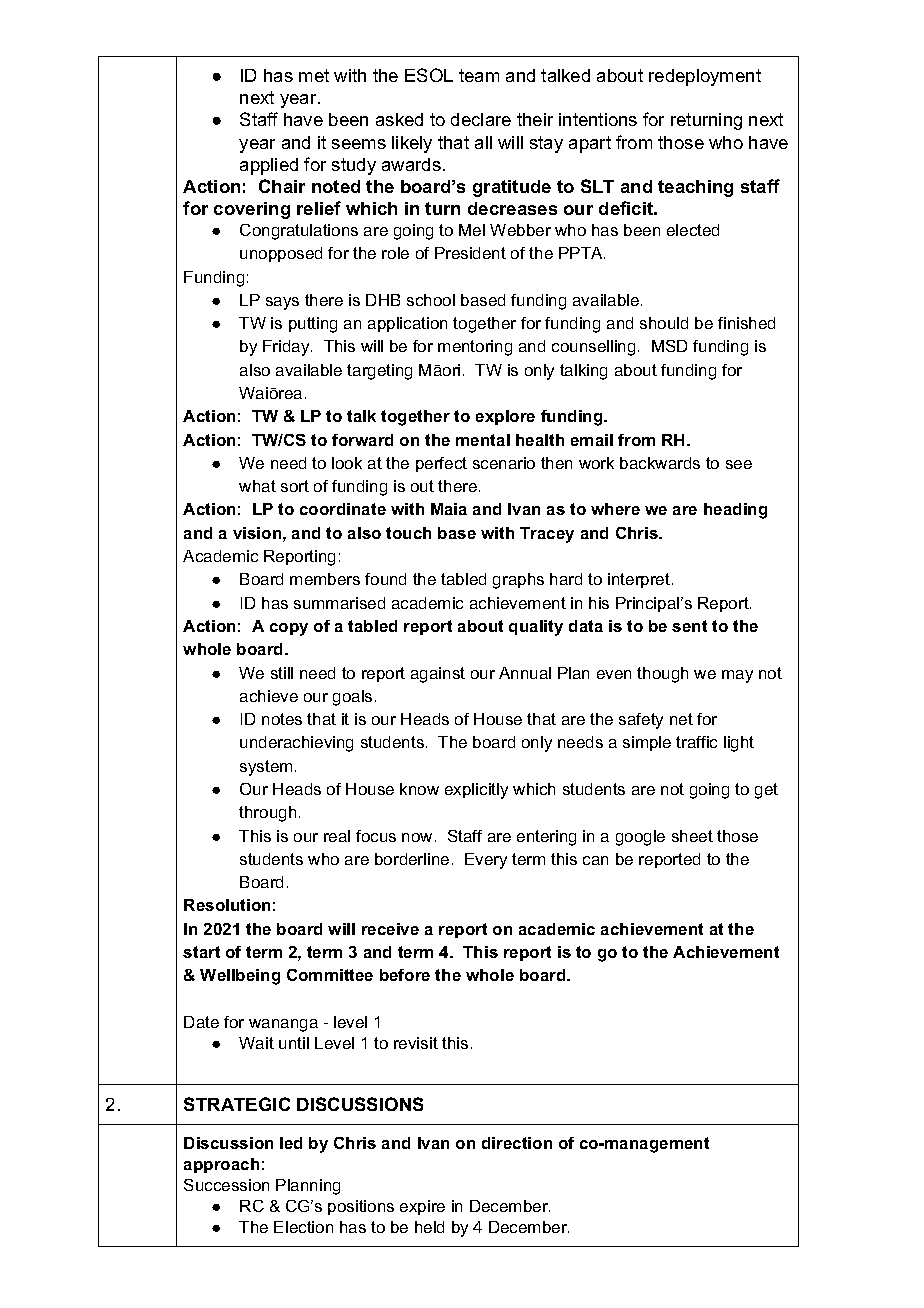 This document has height=1308, width=924. Describe the element at coordinates (481, 119) in the document. I see `declare` at that location.
